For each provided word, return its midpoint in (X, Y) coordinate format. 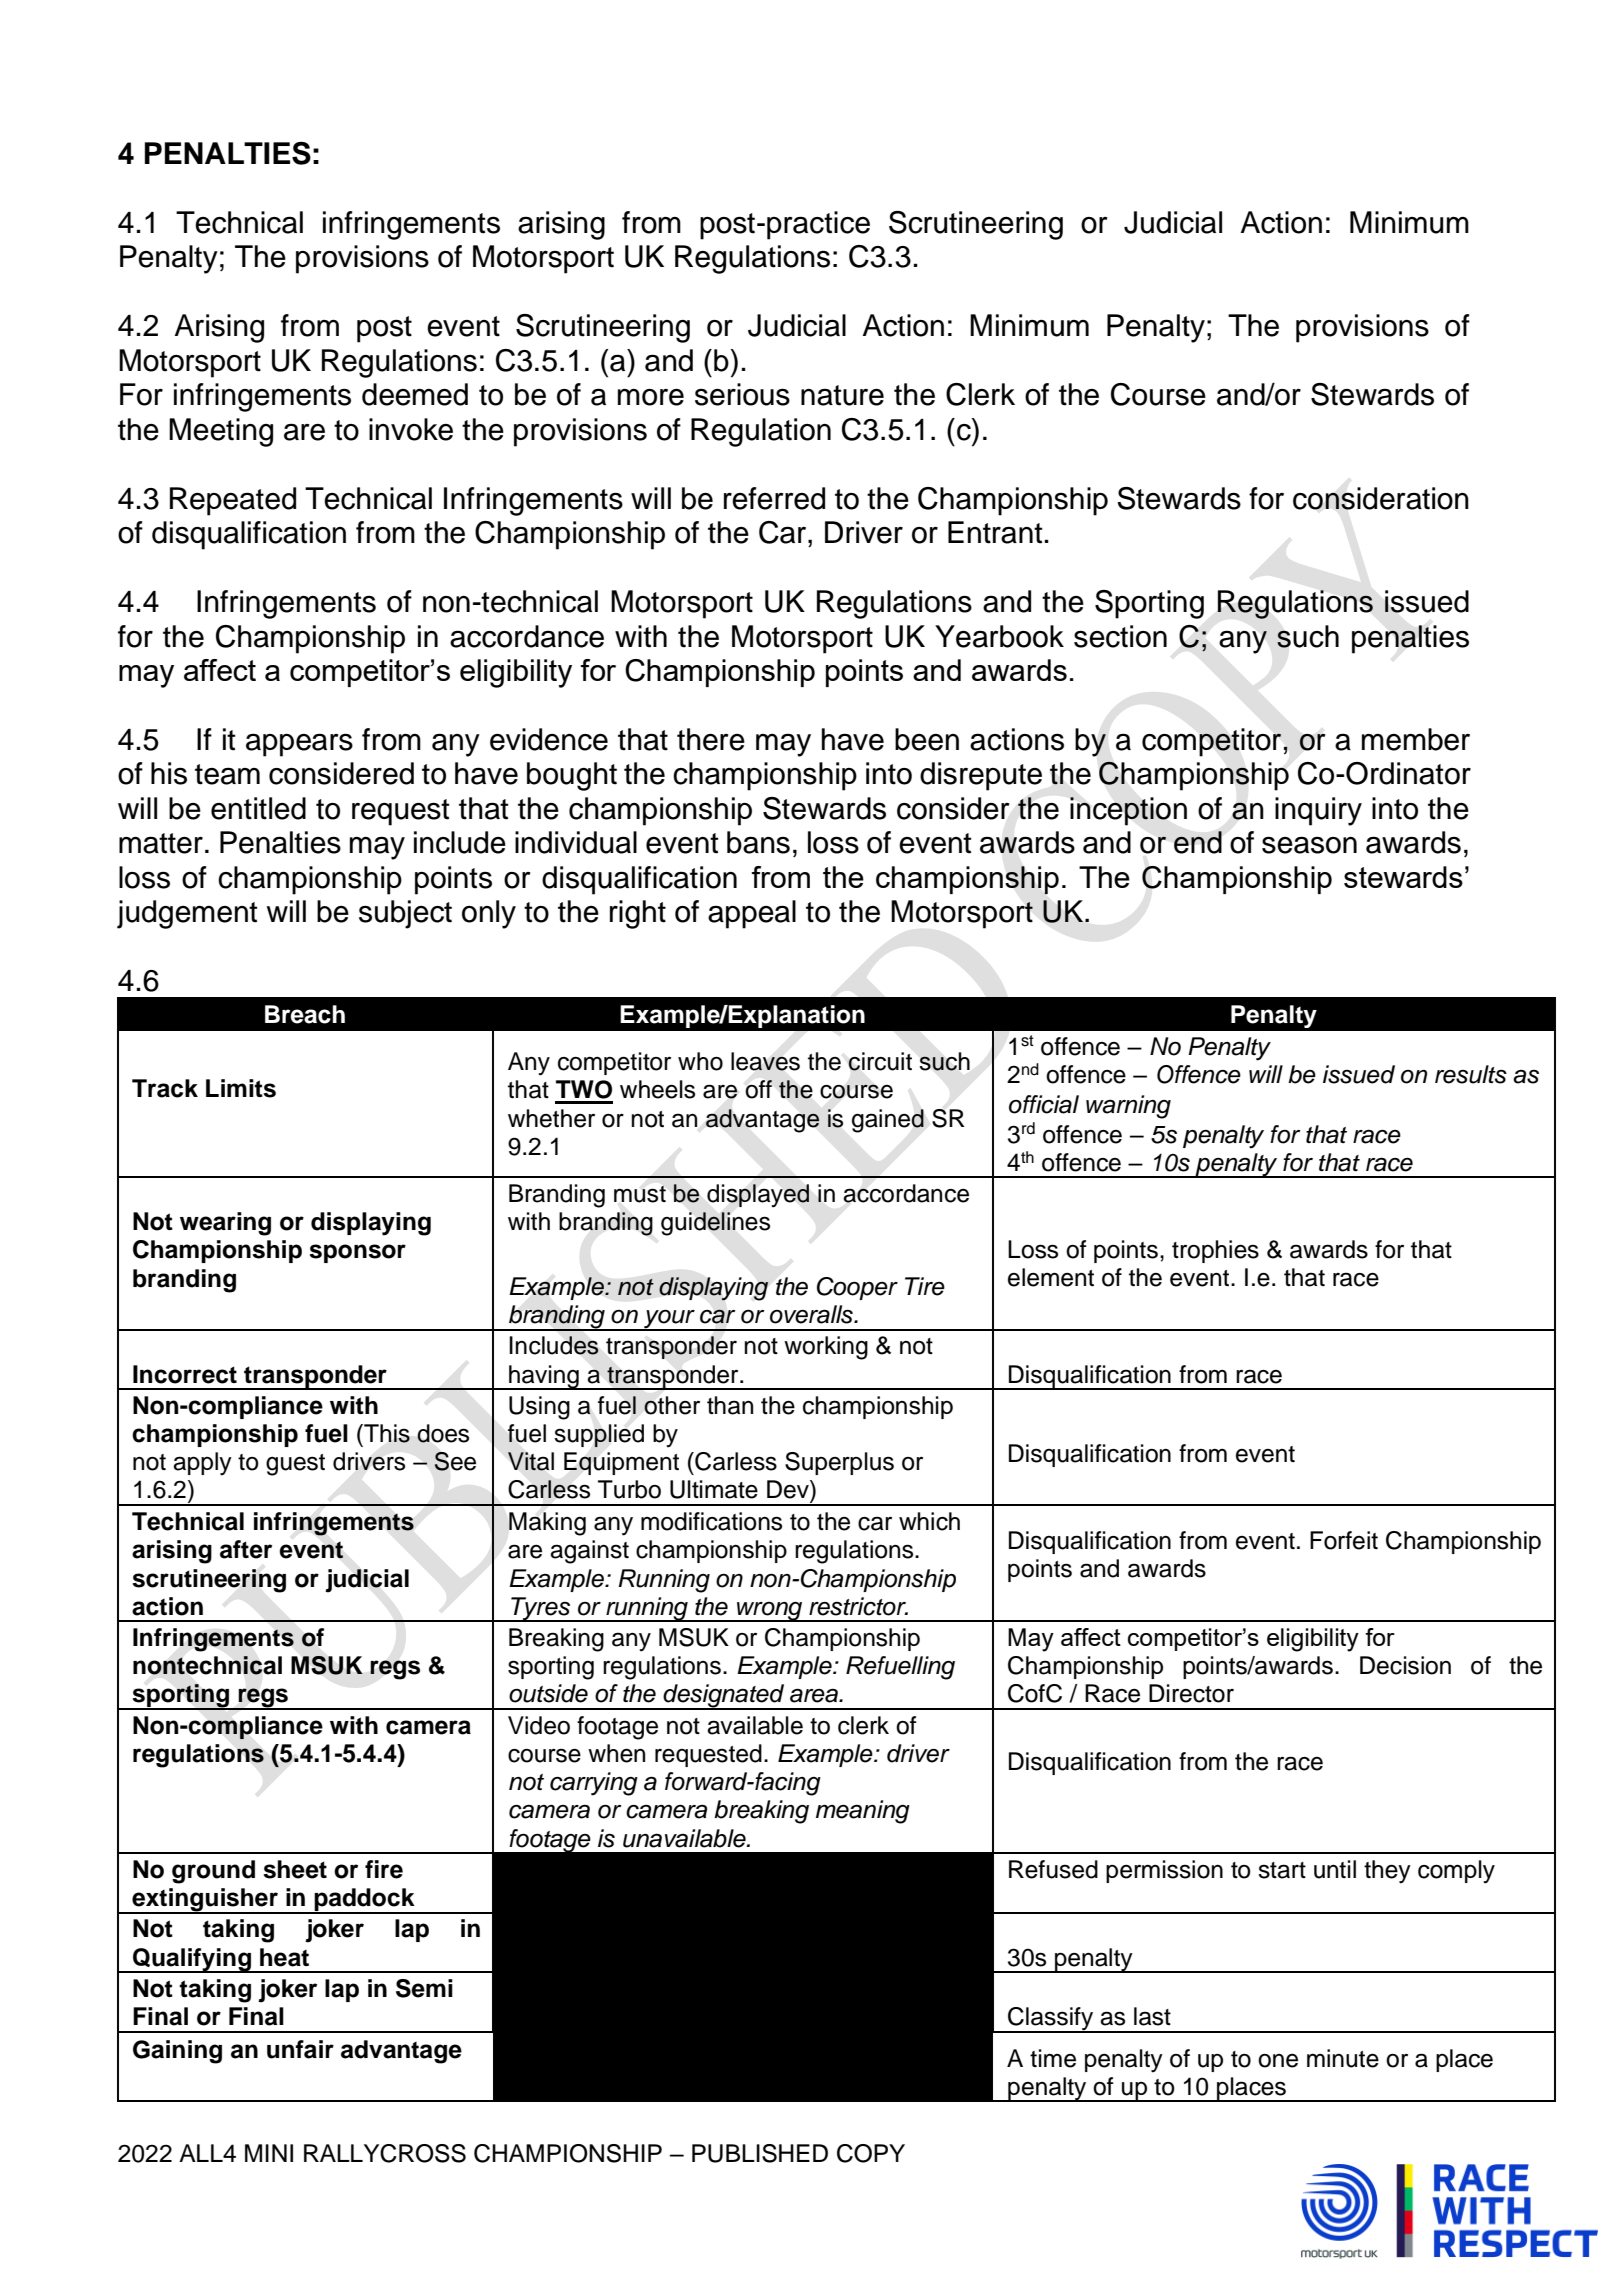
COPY (871, 2153)
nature (842, 395)
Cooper (857, 1288)
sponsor (357, 1253)
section (1120, 636)
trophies (1215, 1251)
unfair (300, 2049)
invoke (411, 429)
